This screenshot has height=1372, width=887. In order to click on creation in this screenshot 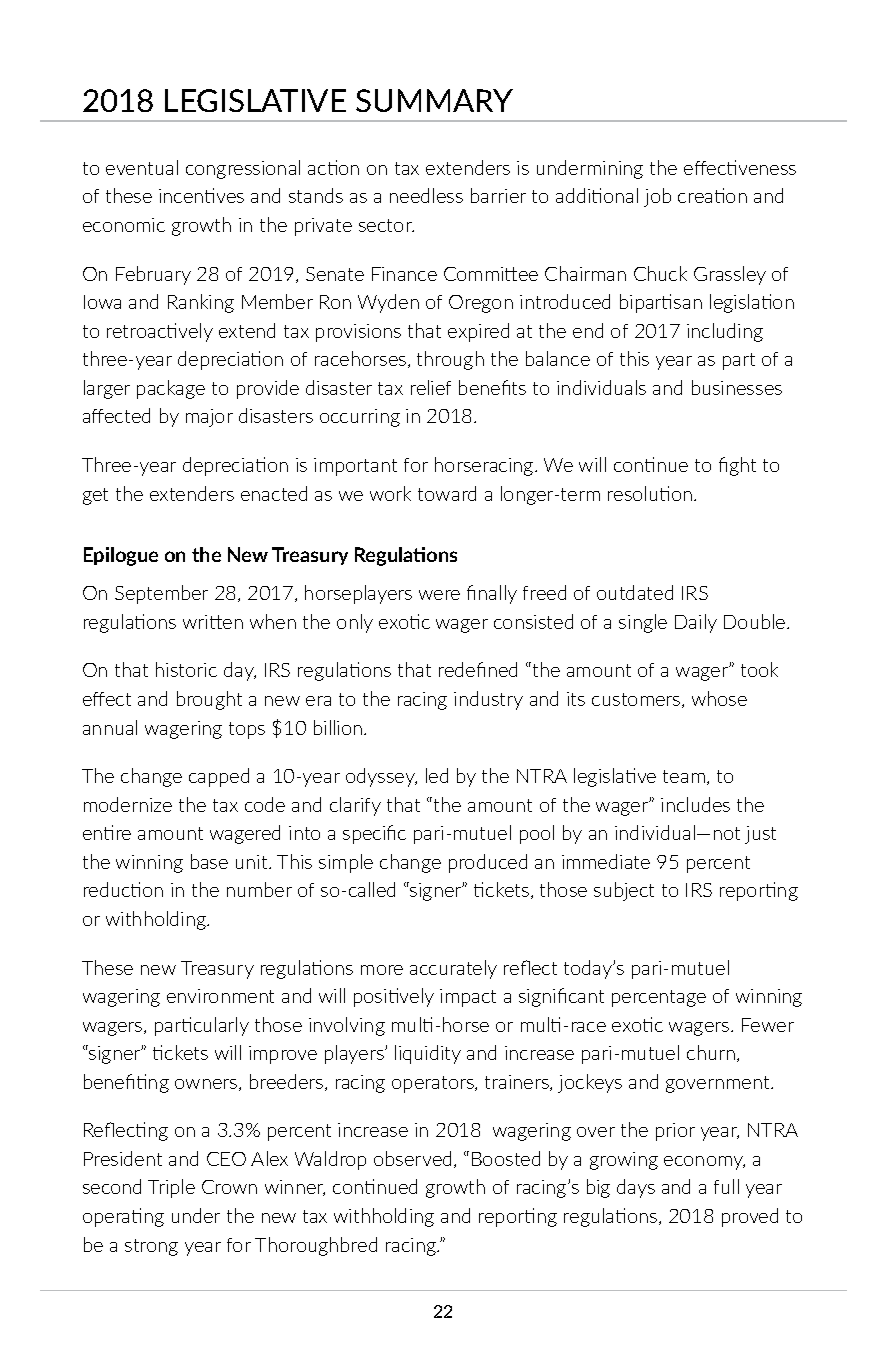, I will do `click(712, 195)`.
